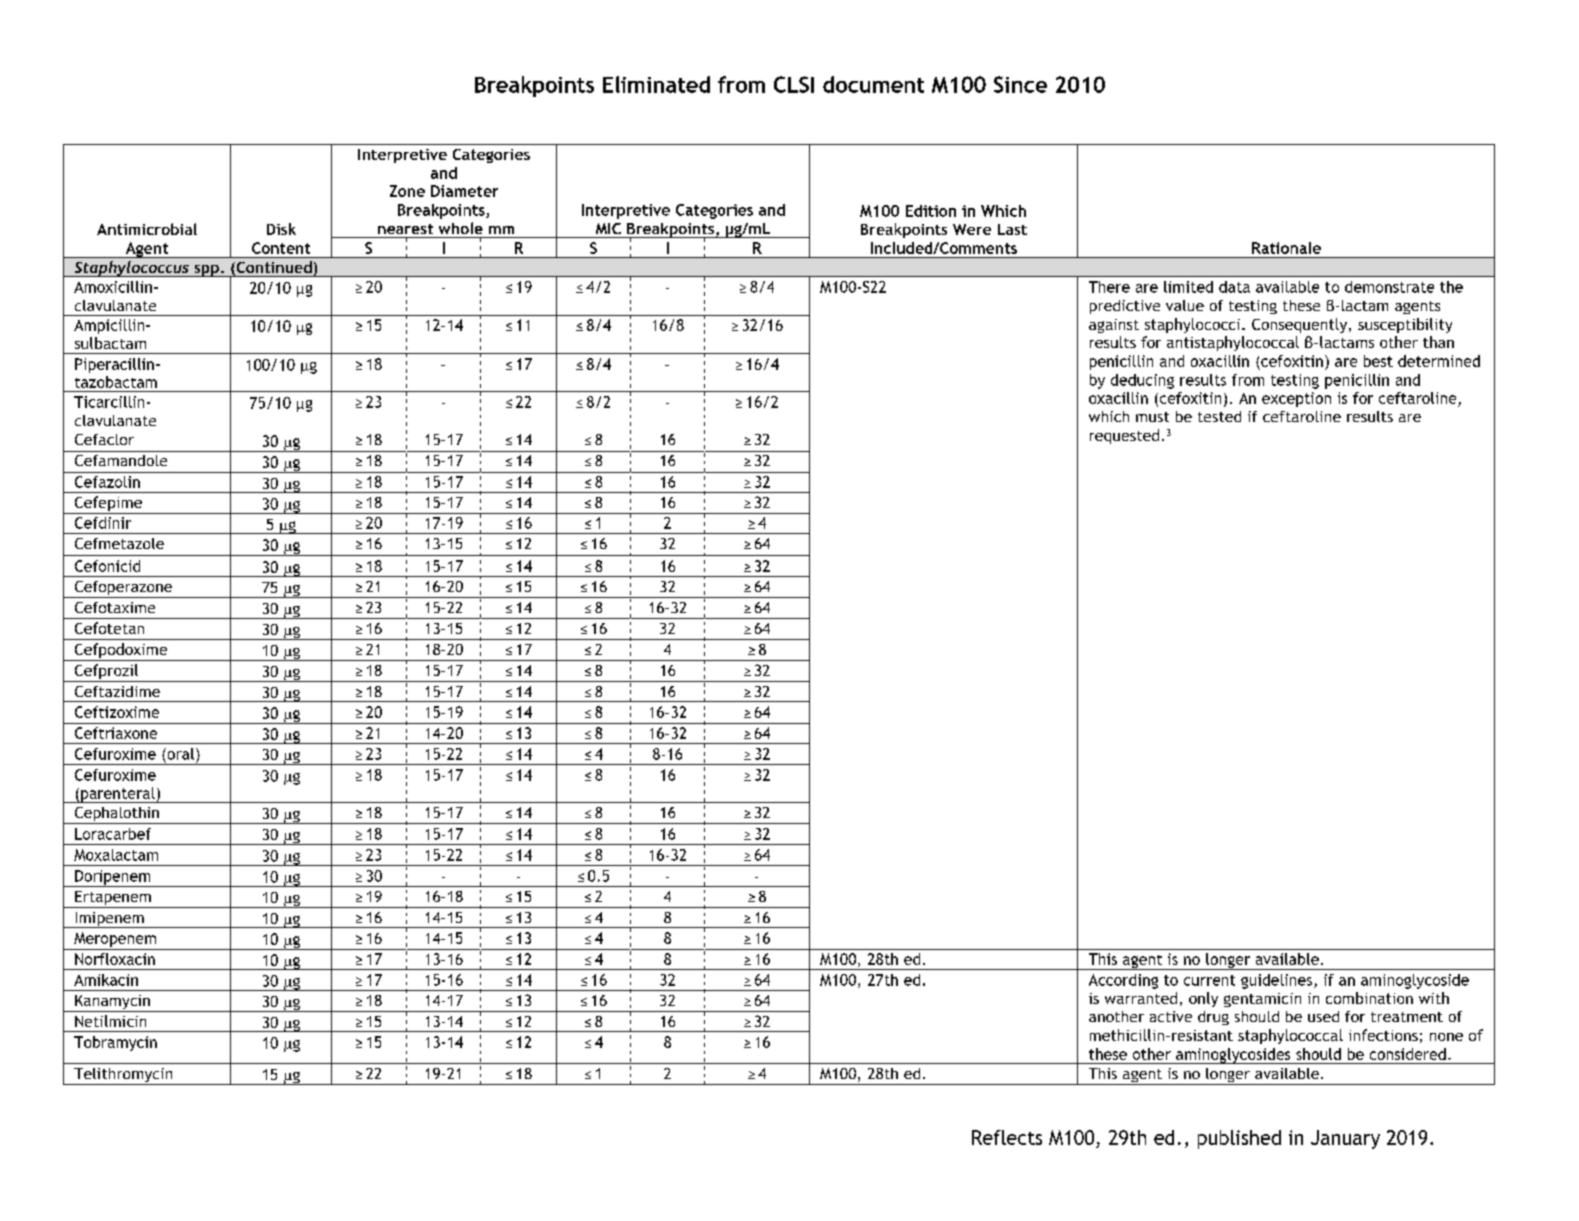 The image size is (1579, 1221). I want to click on guidelines, so click(1278, 981).
